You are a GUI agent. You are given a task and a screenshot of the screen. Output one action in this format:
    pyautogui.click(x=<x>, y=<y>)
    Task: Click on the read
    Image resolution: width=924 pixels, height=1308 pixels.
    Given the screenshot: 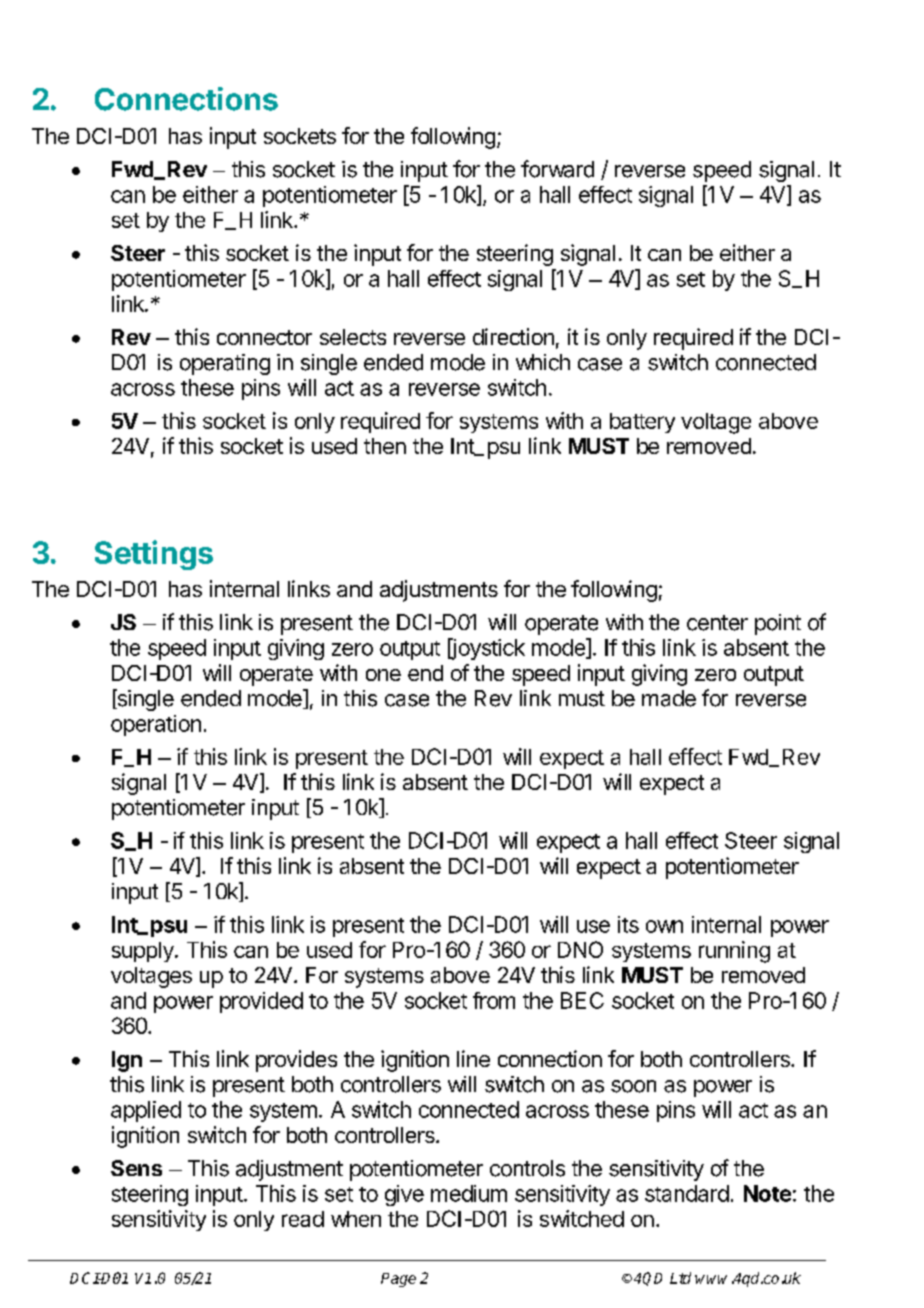 What is the action you would take?
    pyautogui.click(x=303, y=1219)
